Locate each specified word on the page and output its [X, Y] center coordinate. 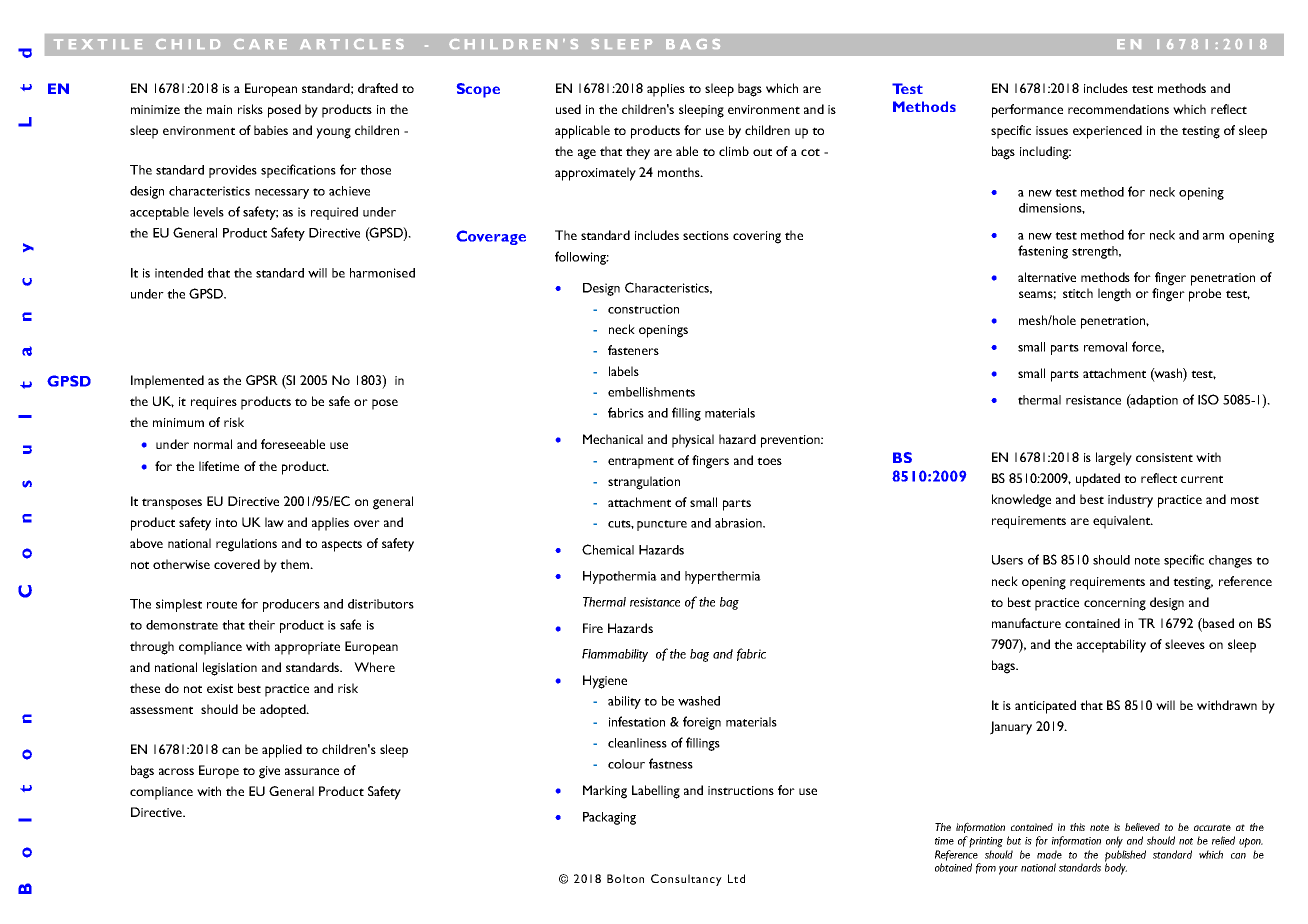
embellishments [651, 392]
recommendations [1118, 109]
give [269, 772]
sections [706, 235]
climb [734, 151]
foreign [702, 723]
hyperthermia [723, 577]
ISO [1208, 399]
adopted [284, 711]
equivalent [1123, 522]
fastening [1043, 252]
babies [271, 130]
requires [214, 403]
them [295, 564]
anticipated [1045, 707]
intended [179, 273]
